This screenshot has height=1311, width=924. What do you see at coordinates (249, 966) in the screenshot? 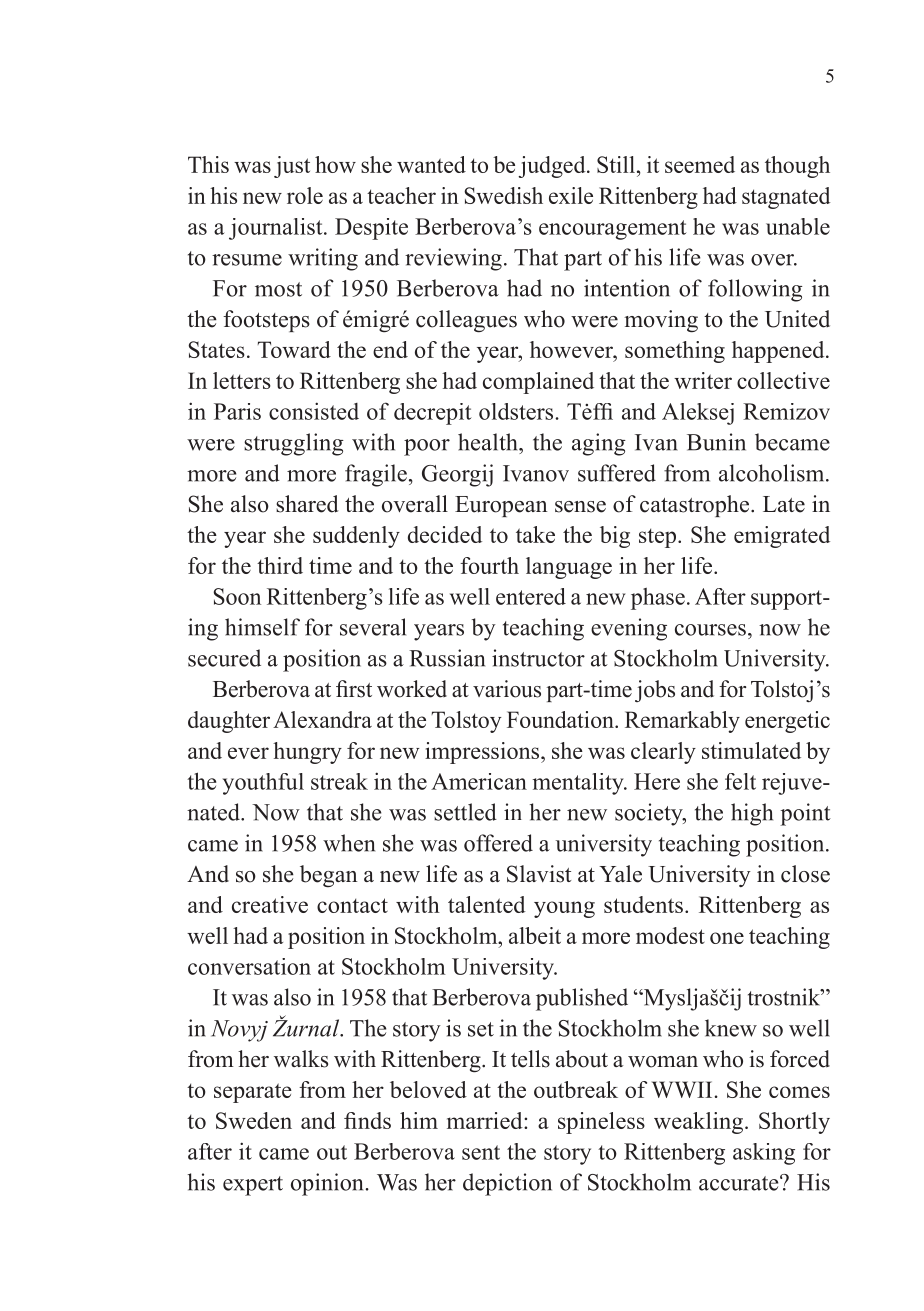
I see `conversation` at bounding box center [249, 966].
